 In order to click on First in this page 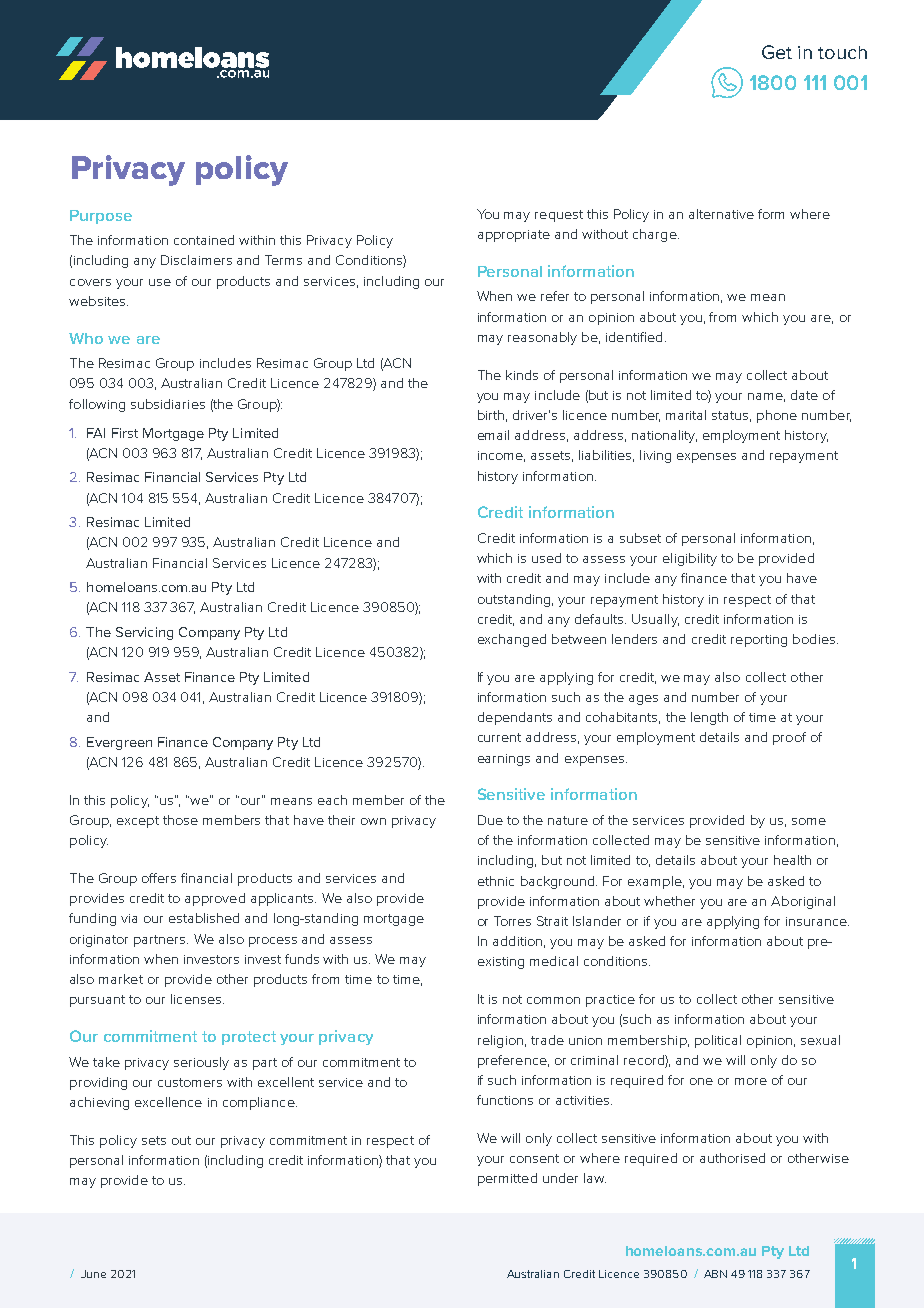, I will do `click(125, 433)`.
